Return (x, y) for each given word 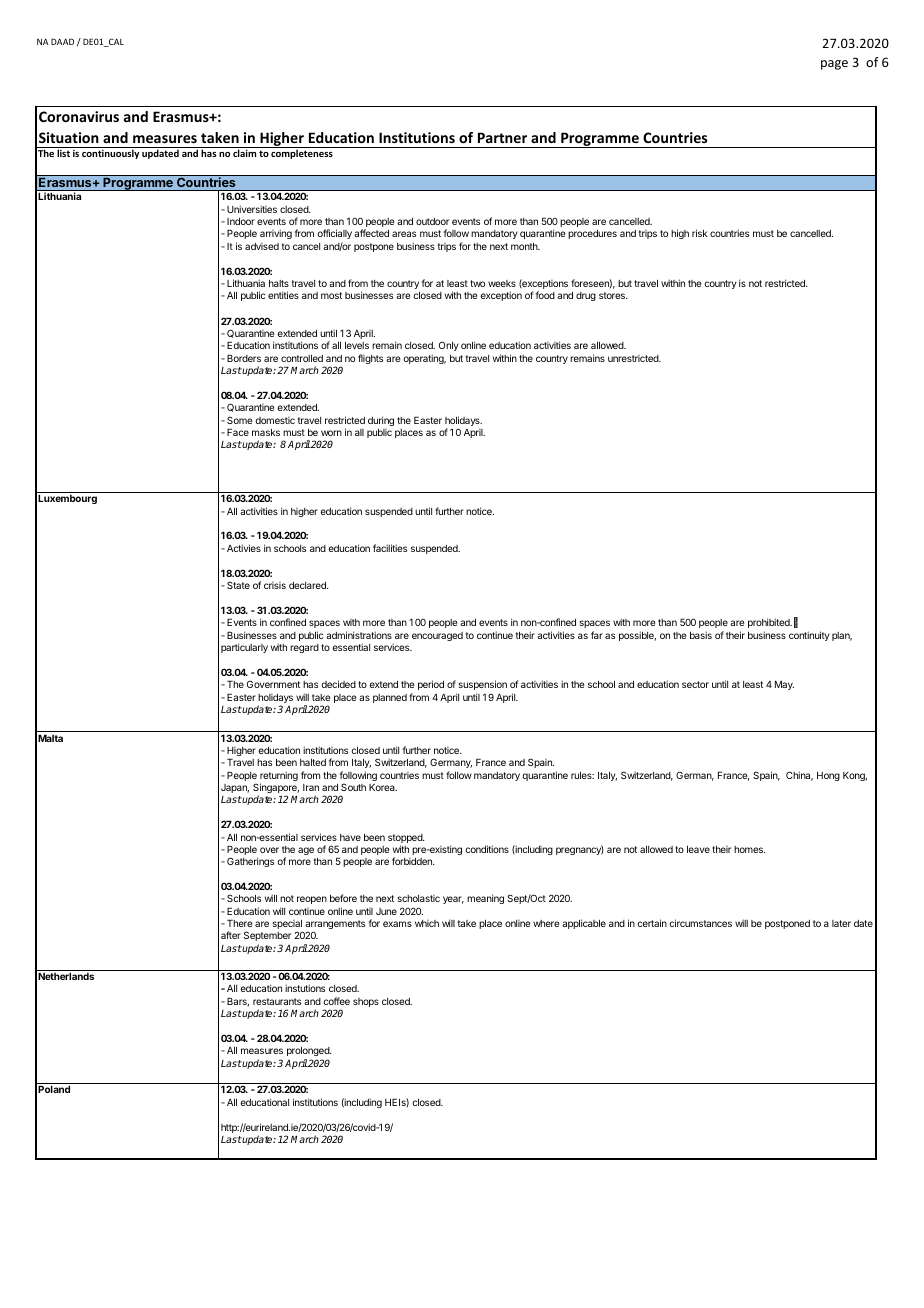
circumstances (700, 923)
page (834, 65)
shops (366, 1002)
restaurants (277, 1001)
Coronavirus (79, 116)
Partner (502, 137)
